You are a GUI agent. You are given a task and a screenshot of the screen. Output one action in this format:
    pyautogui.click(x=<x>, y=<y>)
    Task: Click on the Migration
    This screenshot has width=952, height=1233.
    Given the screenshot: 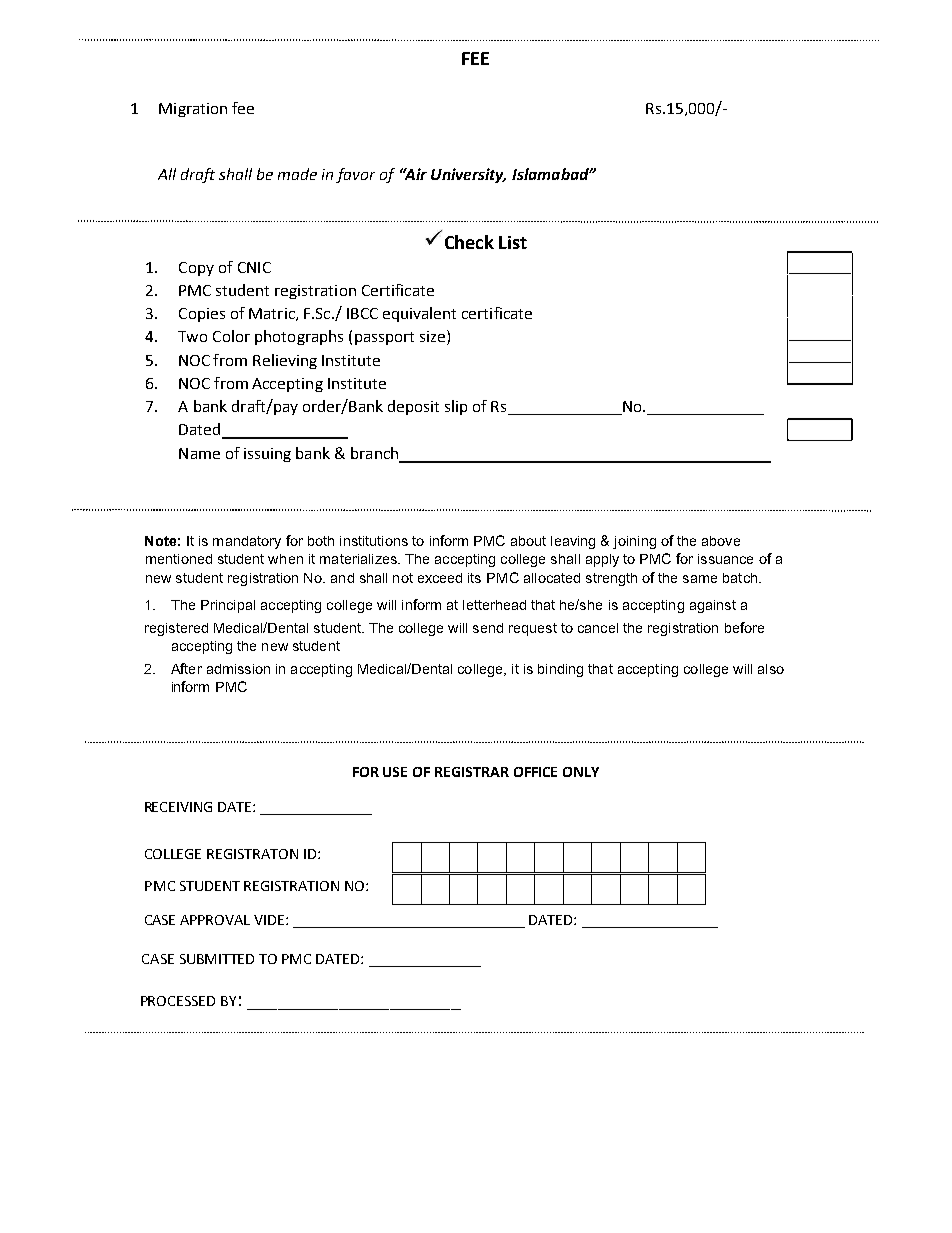 What is the action you would take?
    pyautogui.click(x=193, y=110)
